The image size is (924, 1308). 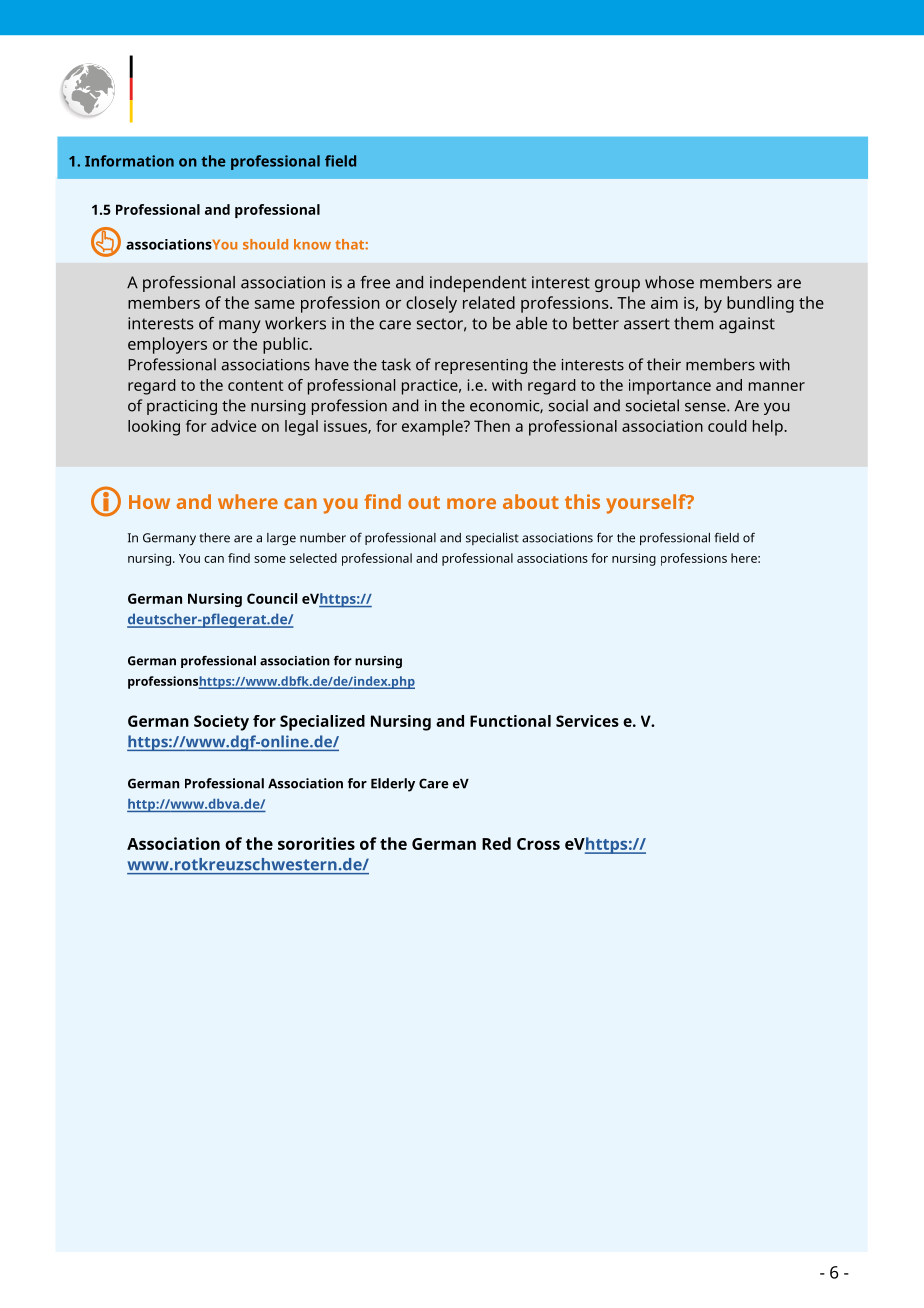 What do you see at coordinates (312, 244) in the screenshot?
I see `know` at bounding box center [312, 244].
